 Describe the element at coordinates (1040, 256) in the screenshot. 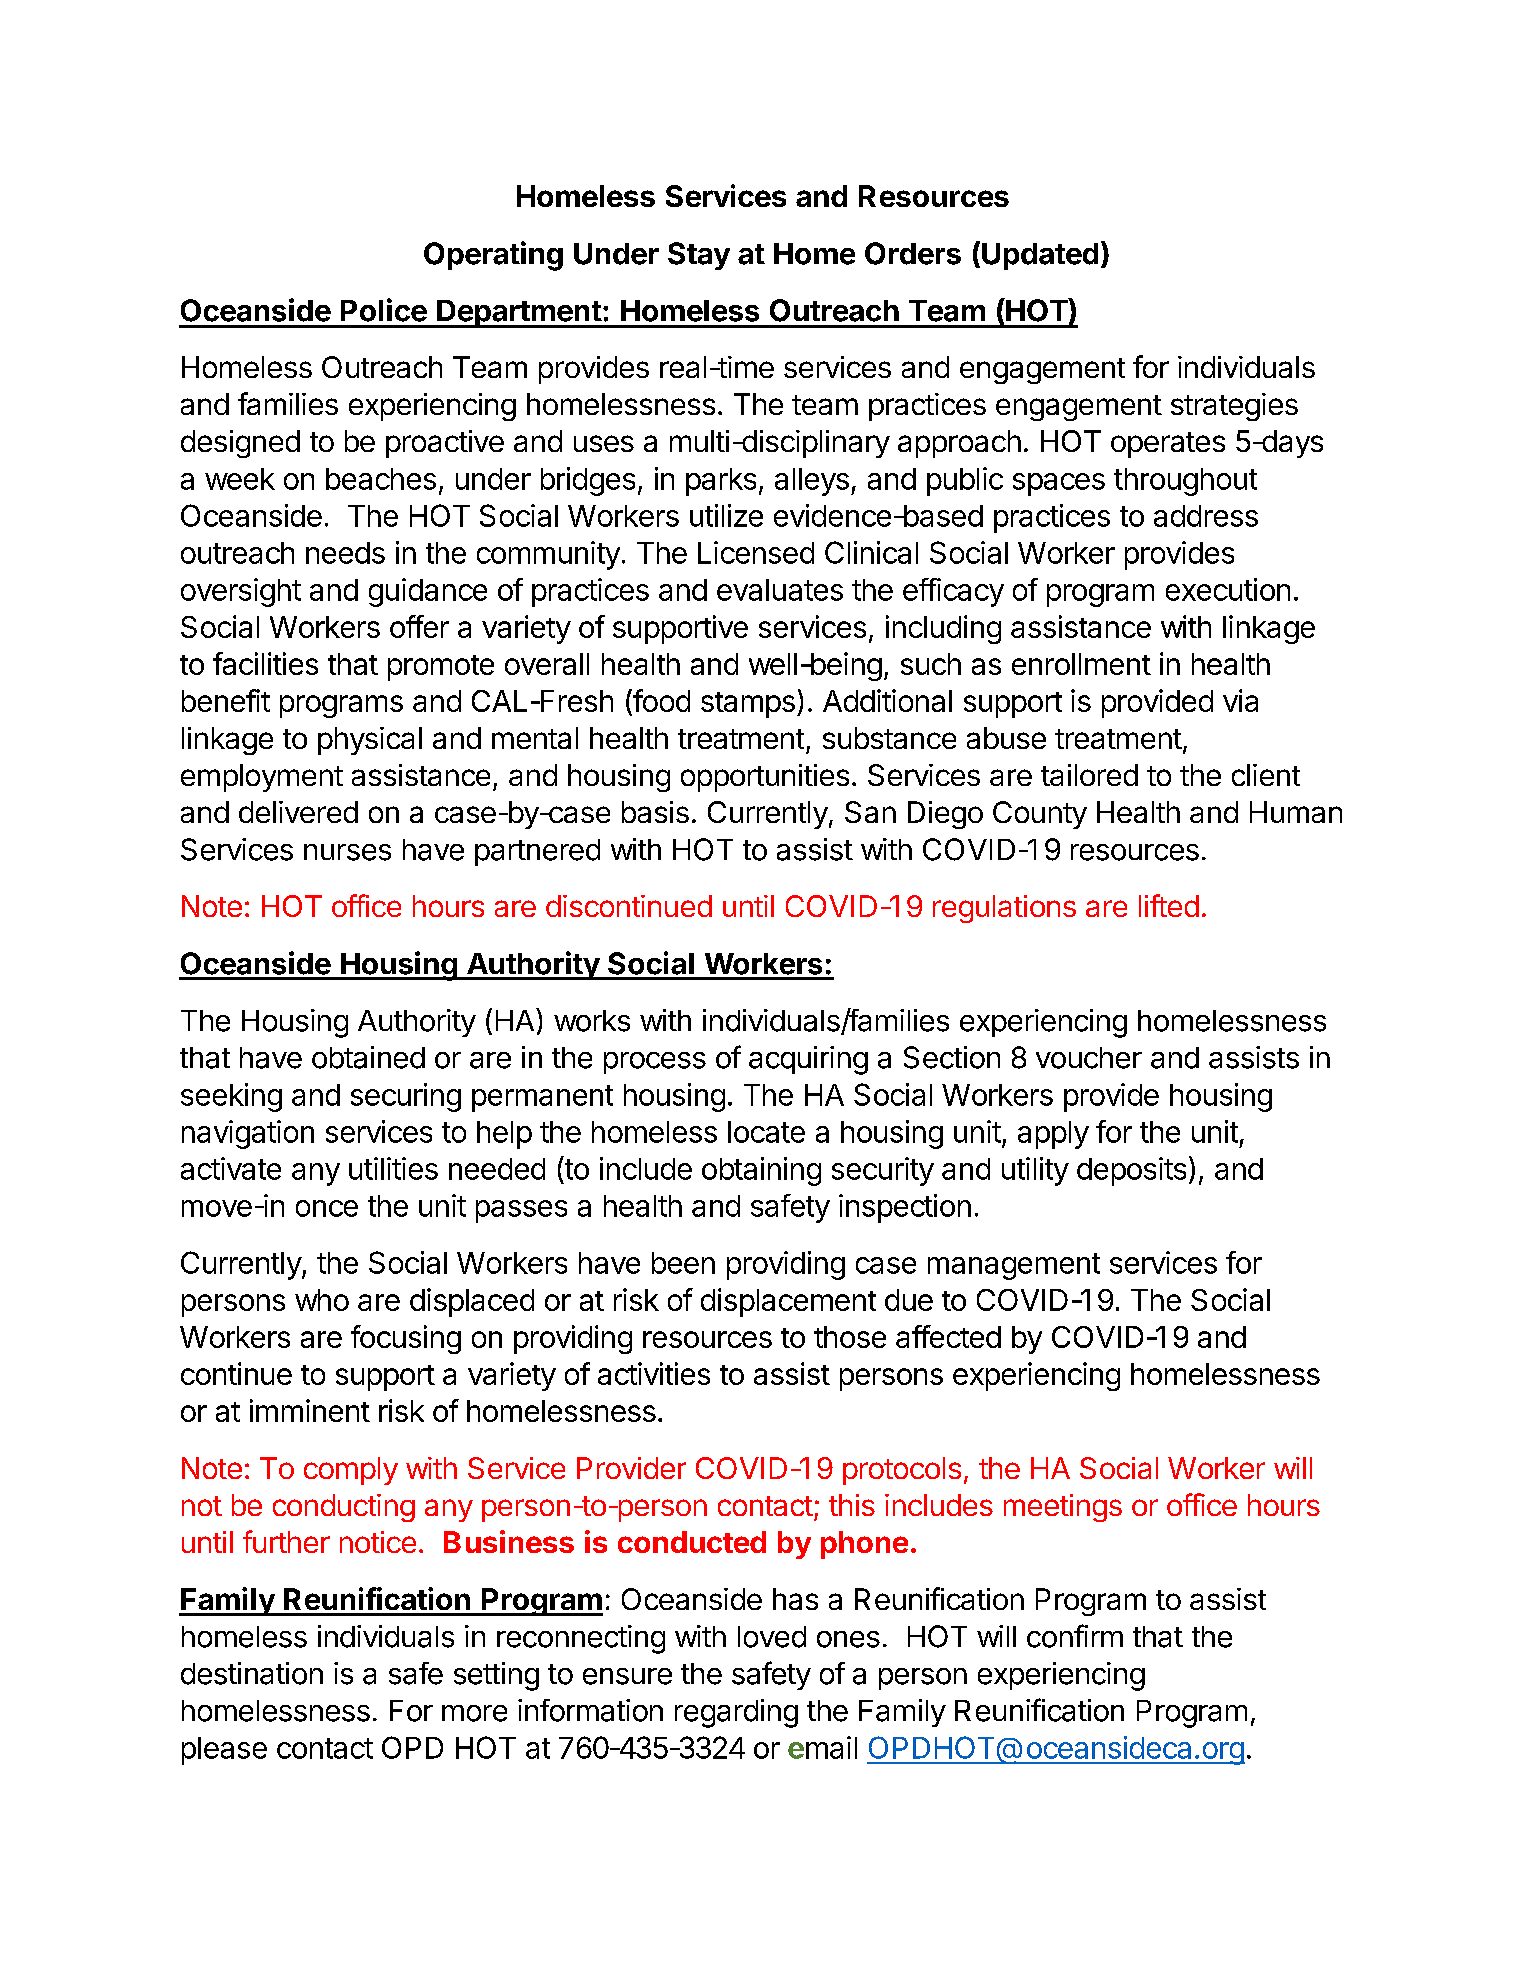

I see `Updated` at that location.
